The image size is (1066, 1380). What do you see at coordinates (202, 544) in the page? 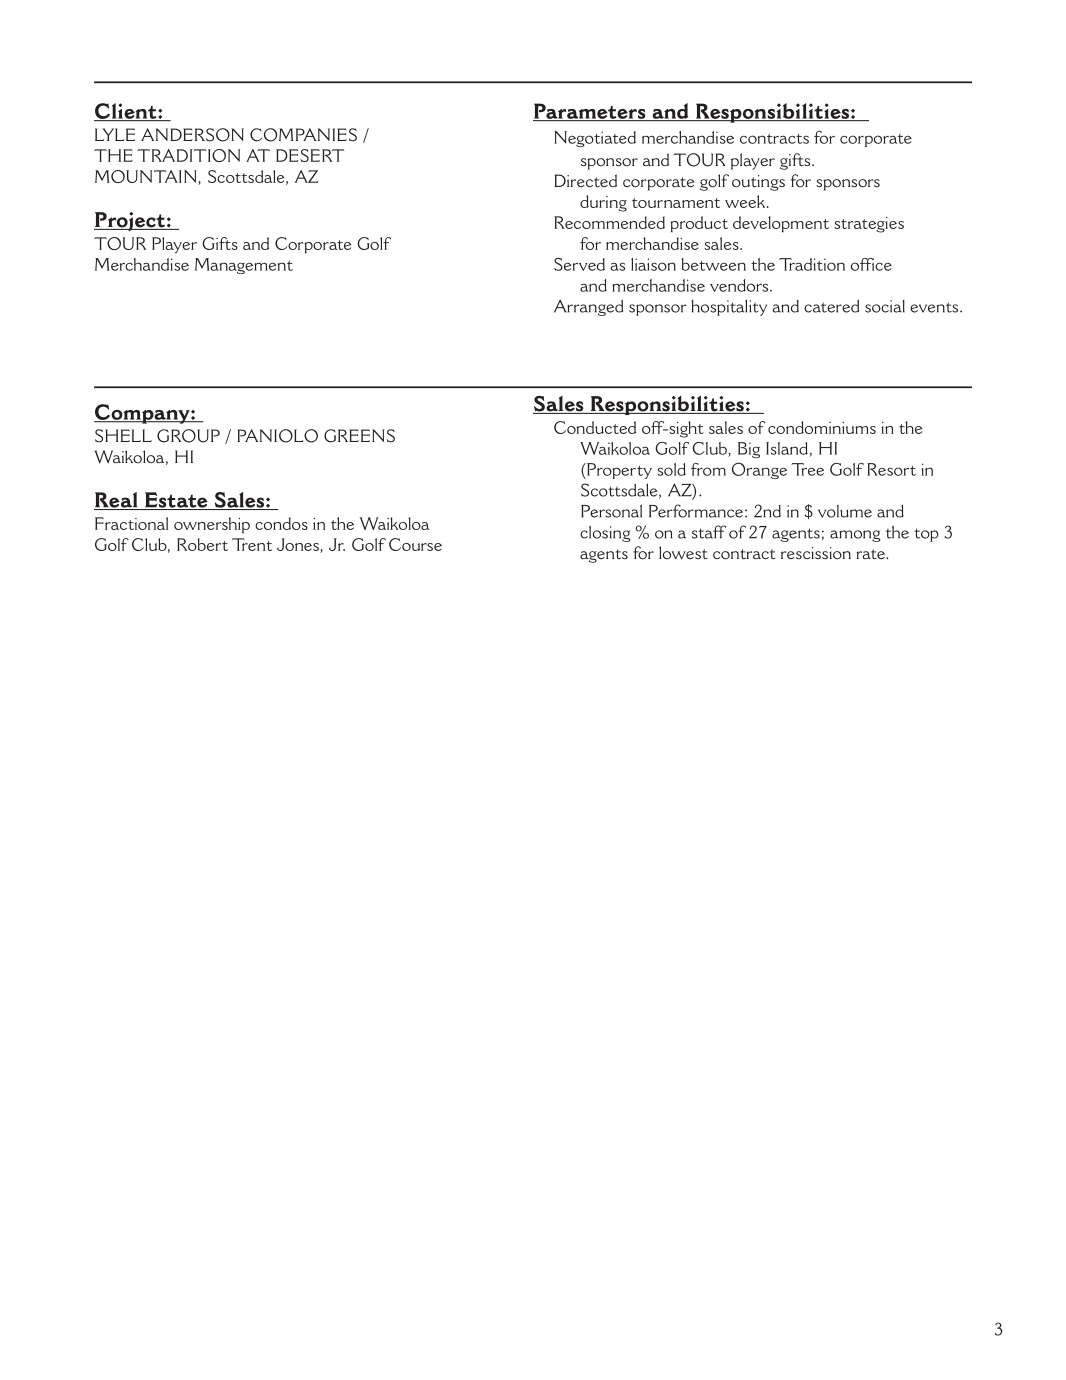
I see `Robert` at bounding box center [202, 544].
